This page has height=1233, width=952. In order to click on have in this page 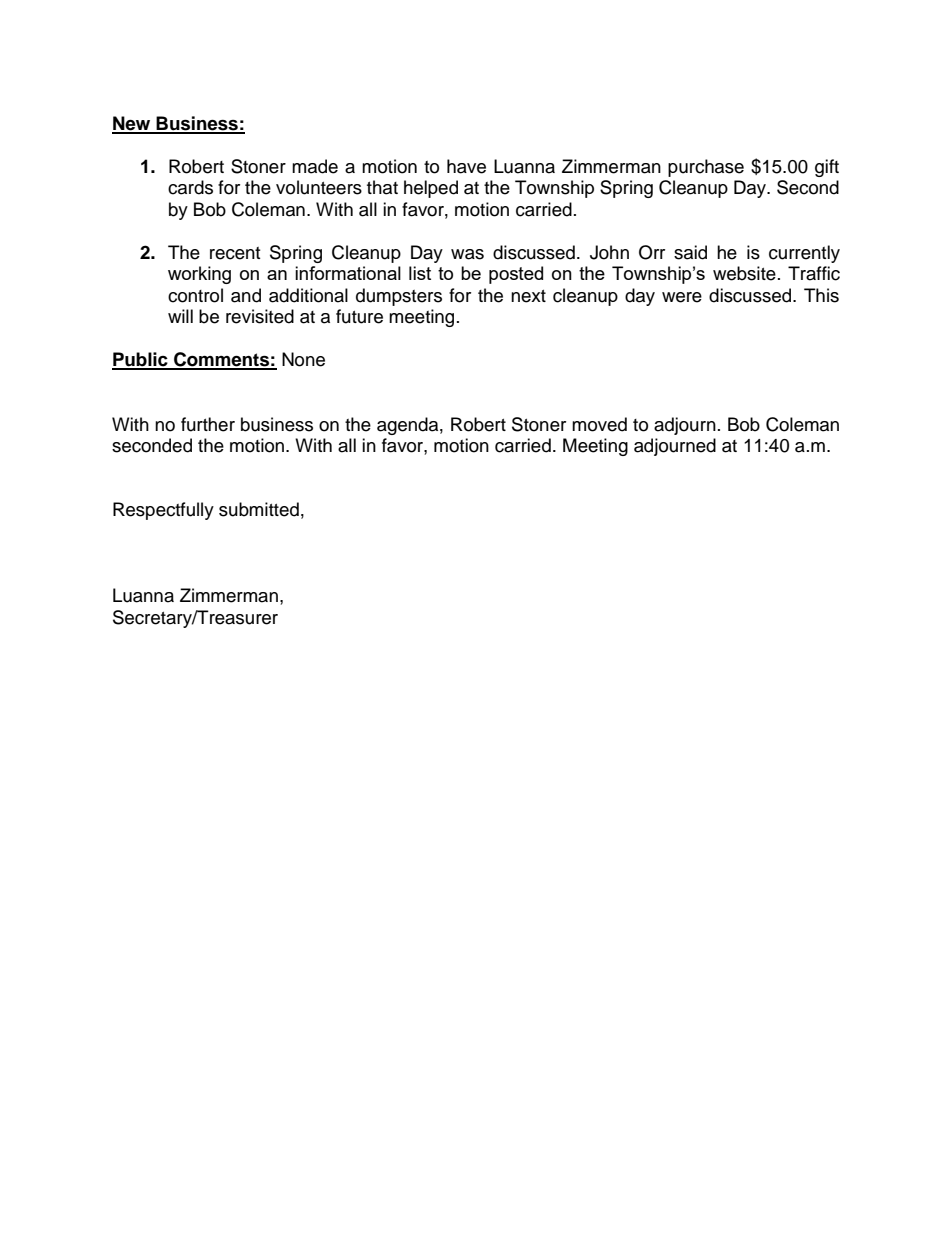, I will do `click(466, 166)`.
